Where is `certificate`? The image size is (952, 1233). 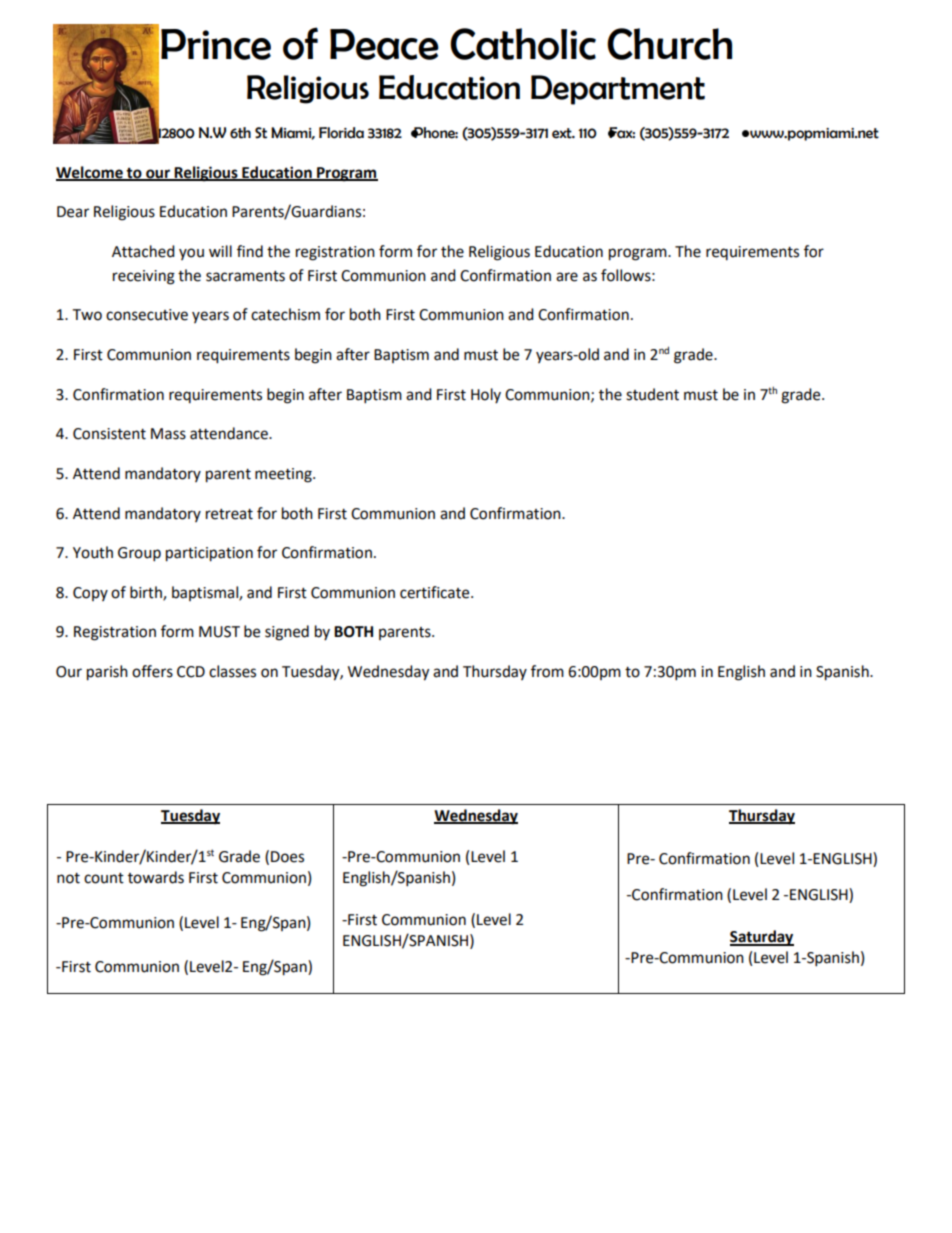
certificate is located at coordinates (436, 592).
